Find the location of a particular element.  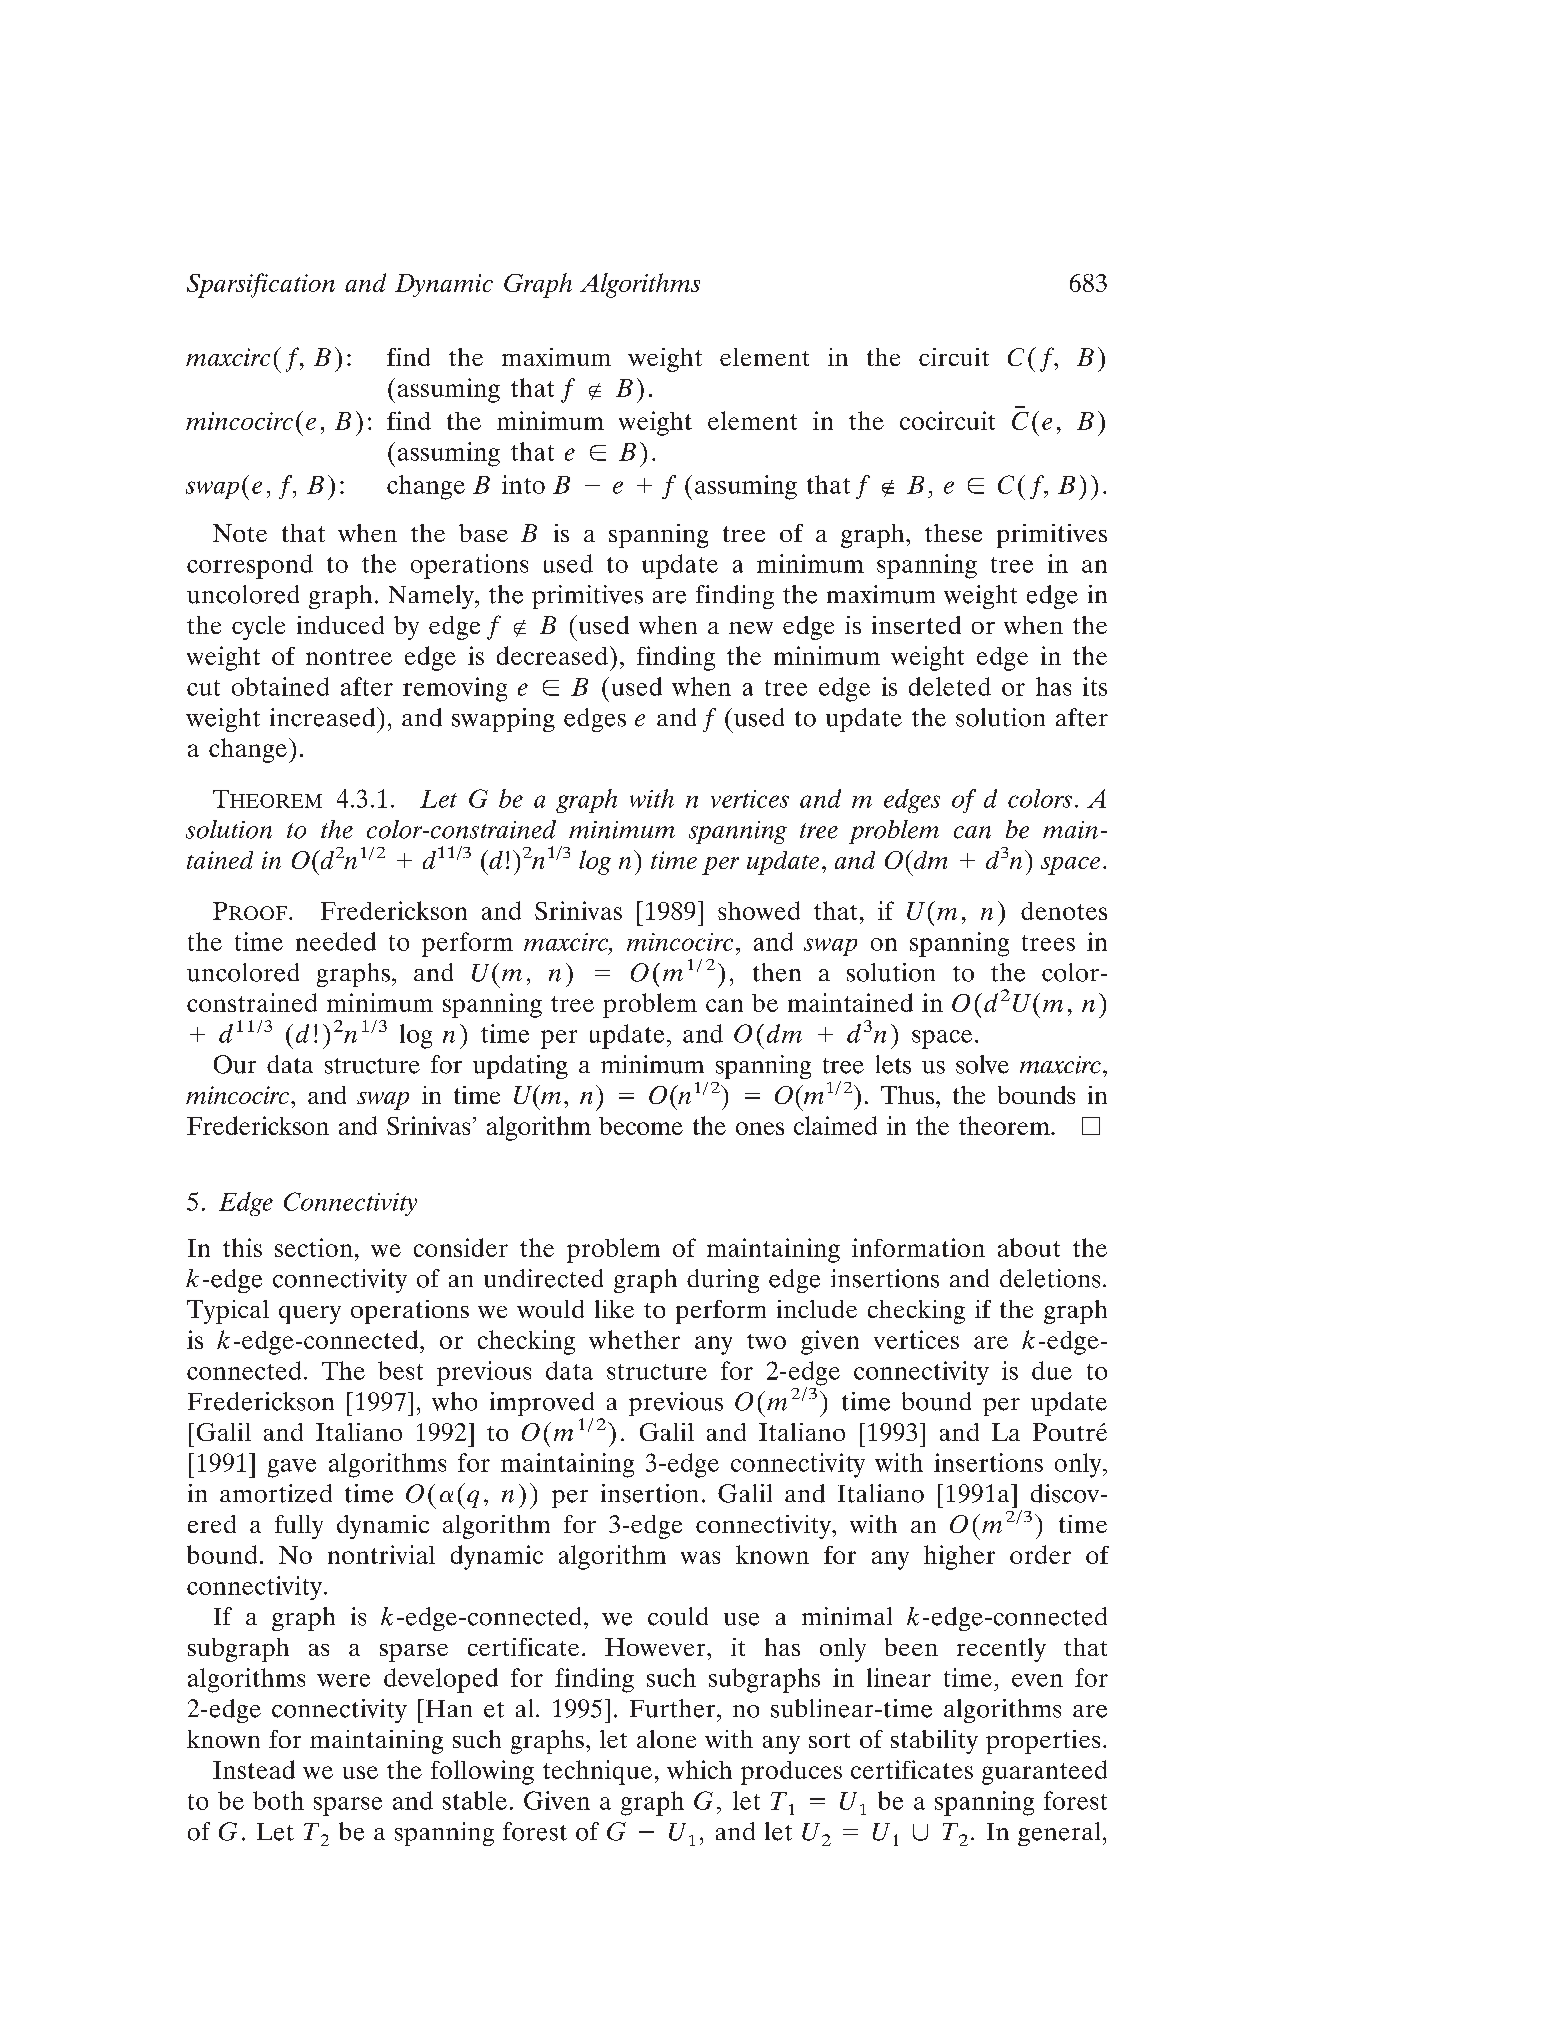

correspond is located at coordinates (250, 566).
